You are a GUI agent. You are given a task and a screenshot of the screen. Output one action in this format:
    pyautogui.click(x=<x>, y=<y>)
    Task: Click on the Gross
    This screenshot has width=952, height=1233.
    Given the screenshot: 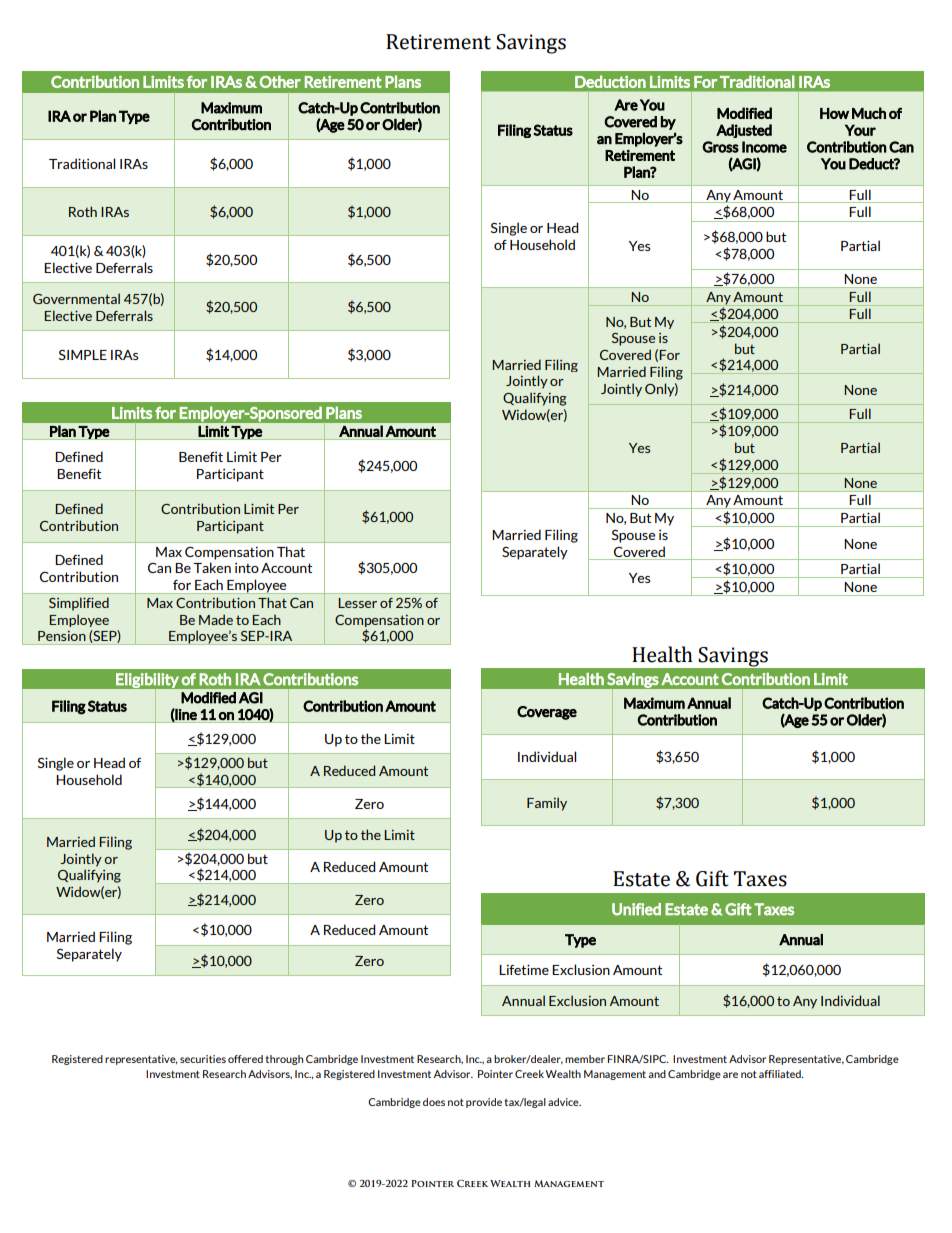 What is the action you would take?
    pyautogui.click(x=720, y=147)
